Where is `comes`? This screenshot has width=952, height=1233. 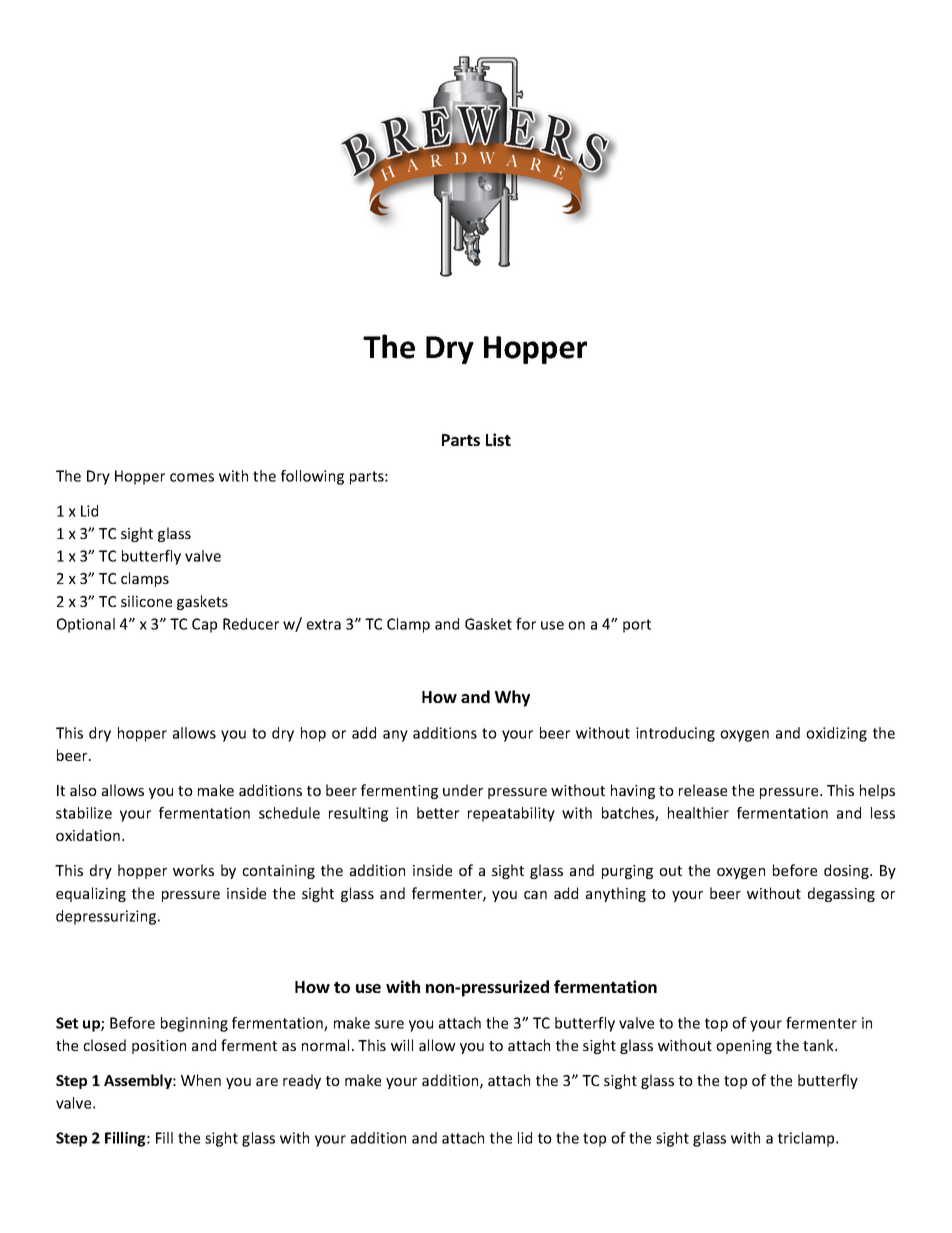 comes is located at coordinates (192, 477).
